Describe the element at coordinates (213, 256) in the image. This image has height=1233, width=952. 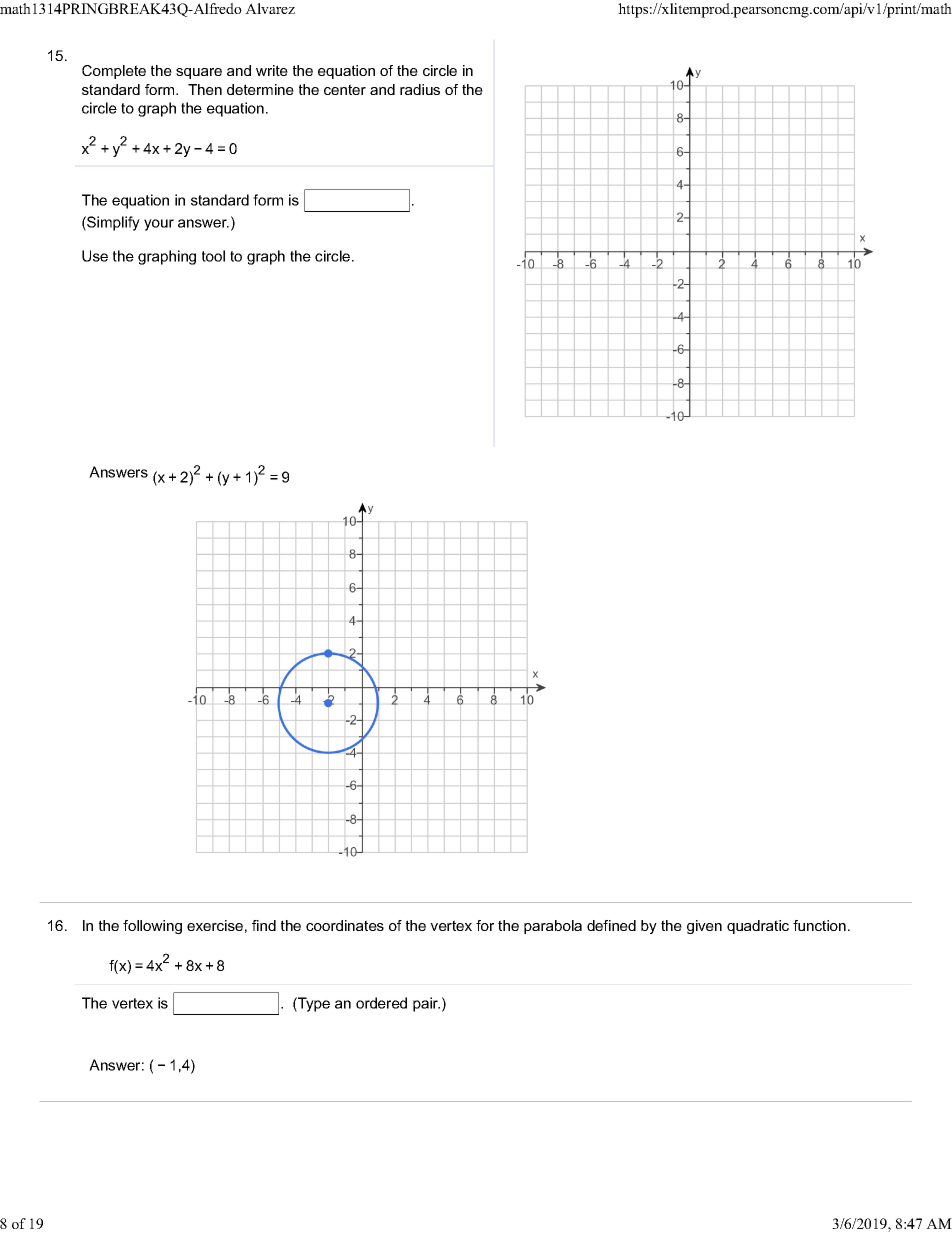
I see `tool` at that location.
